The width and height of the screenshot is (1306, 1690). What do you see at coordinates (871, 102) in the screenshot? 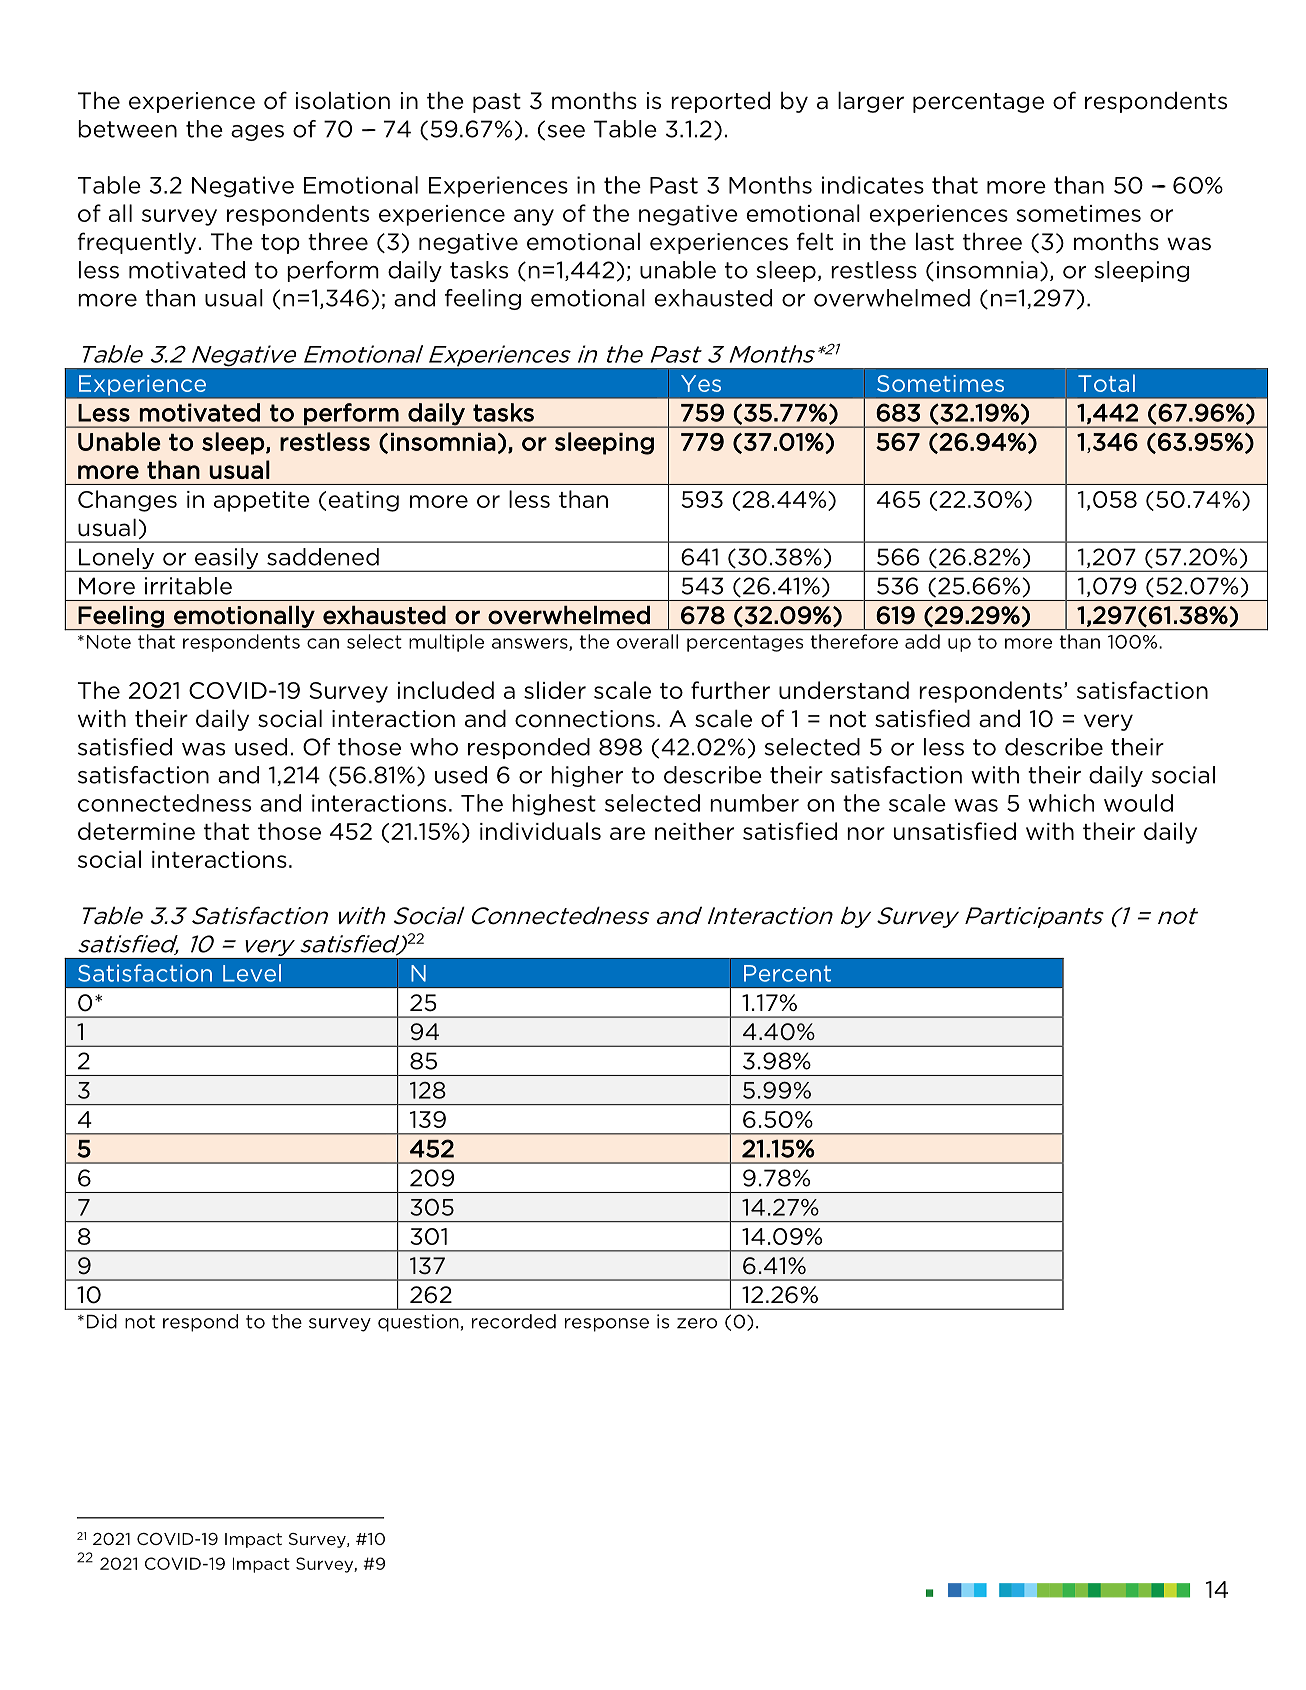
I see `larger` at bounding box center [871, 102].
